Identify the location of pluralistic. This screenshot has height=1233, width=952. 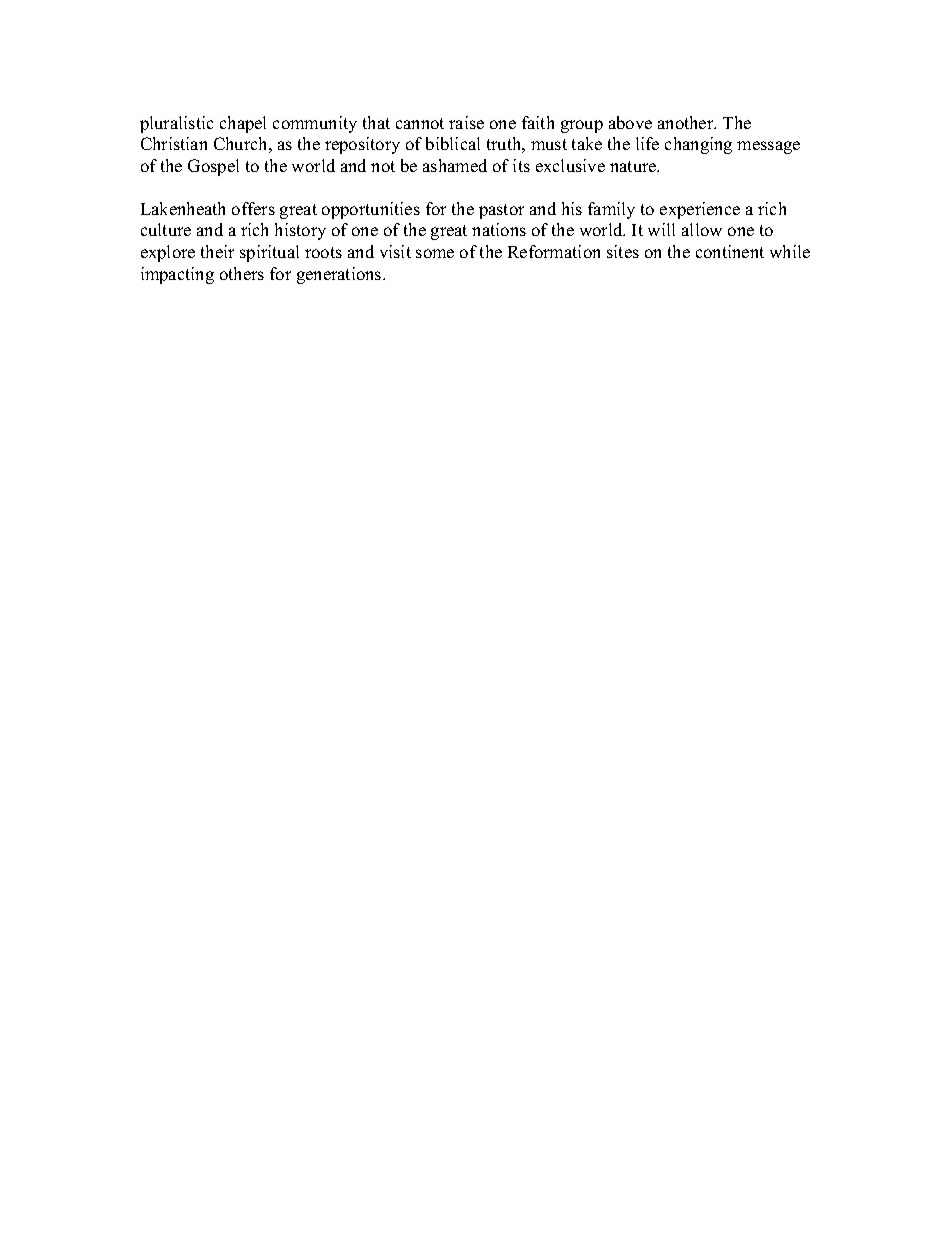
(176, 124).
